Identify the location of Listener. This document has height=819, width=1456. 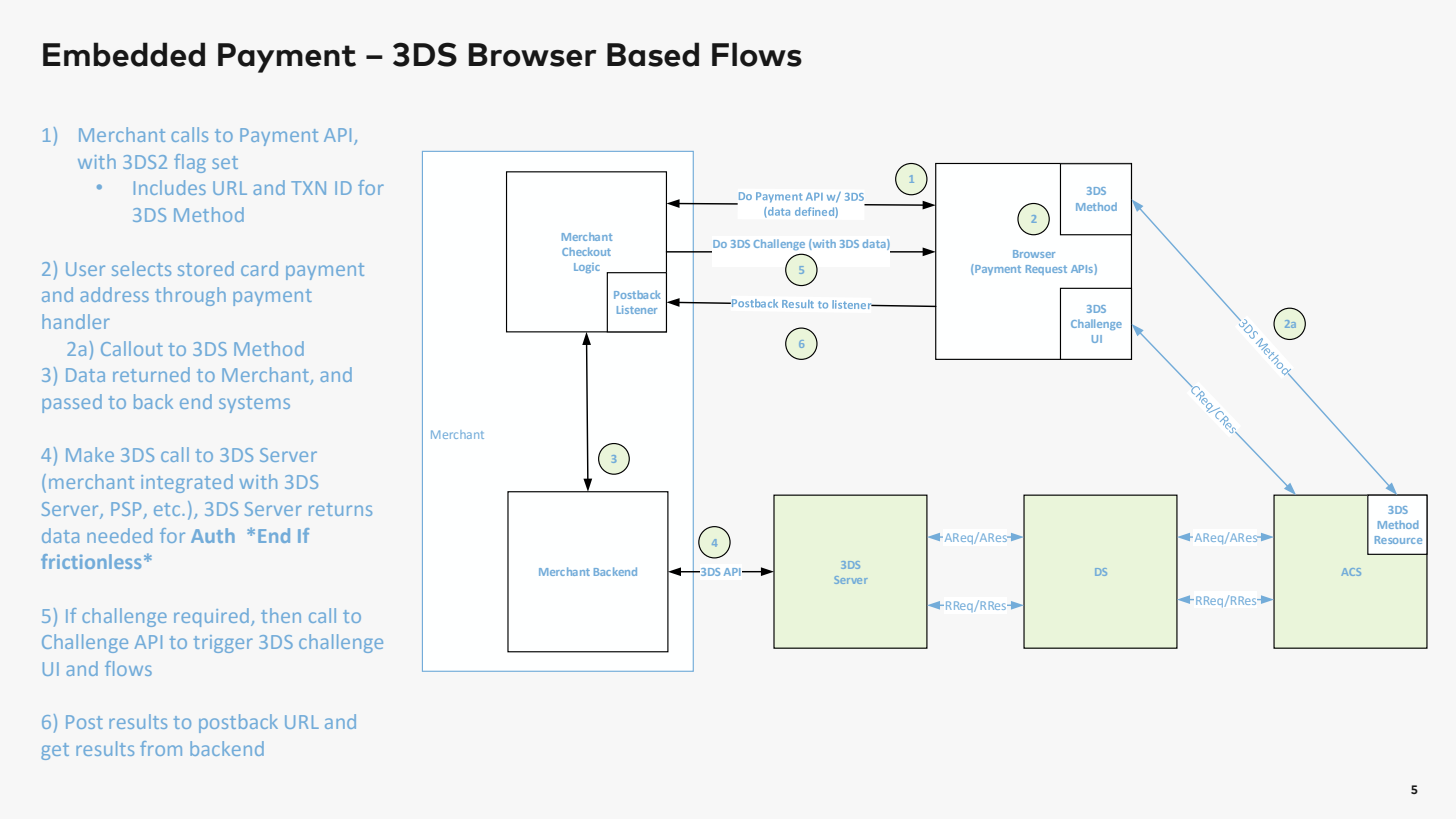
(637, 310).
